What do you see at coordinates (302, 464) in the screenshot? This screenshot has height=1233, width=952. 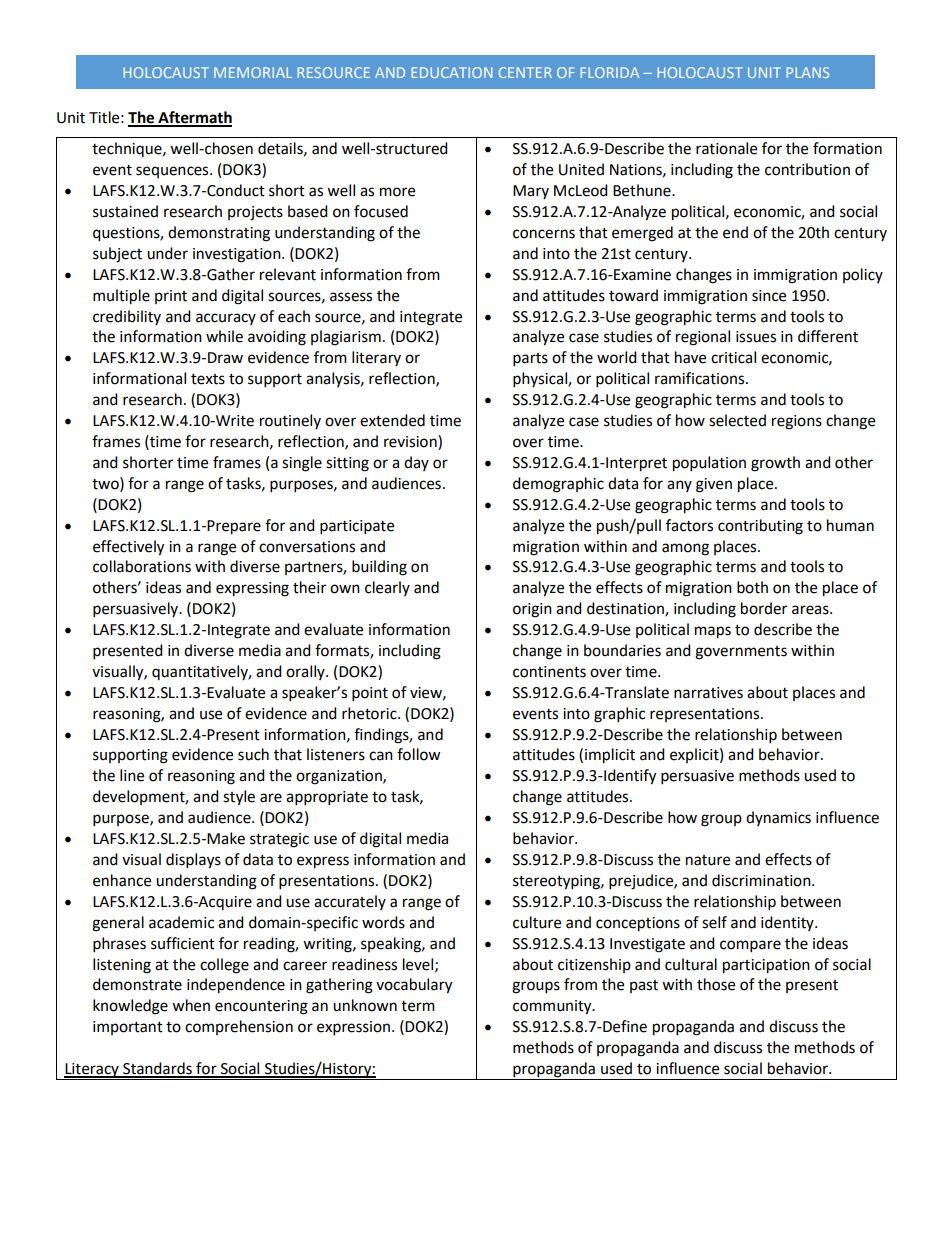 I see `single` at bounding box center [302, 464].
